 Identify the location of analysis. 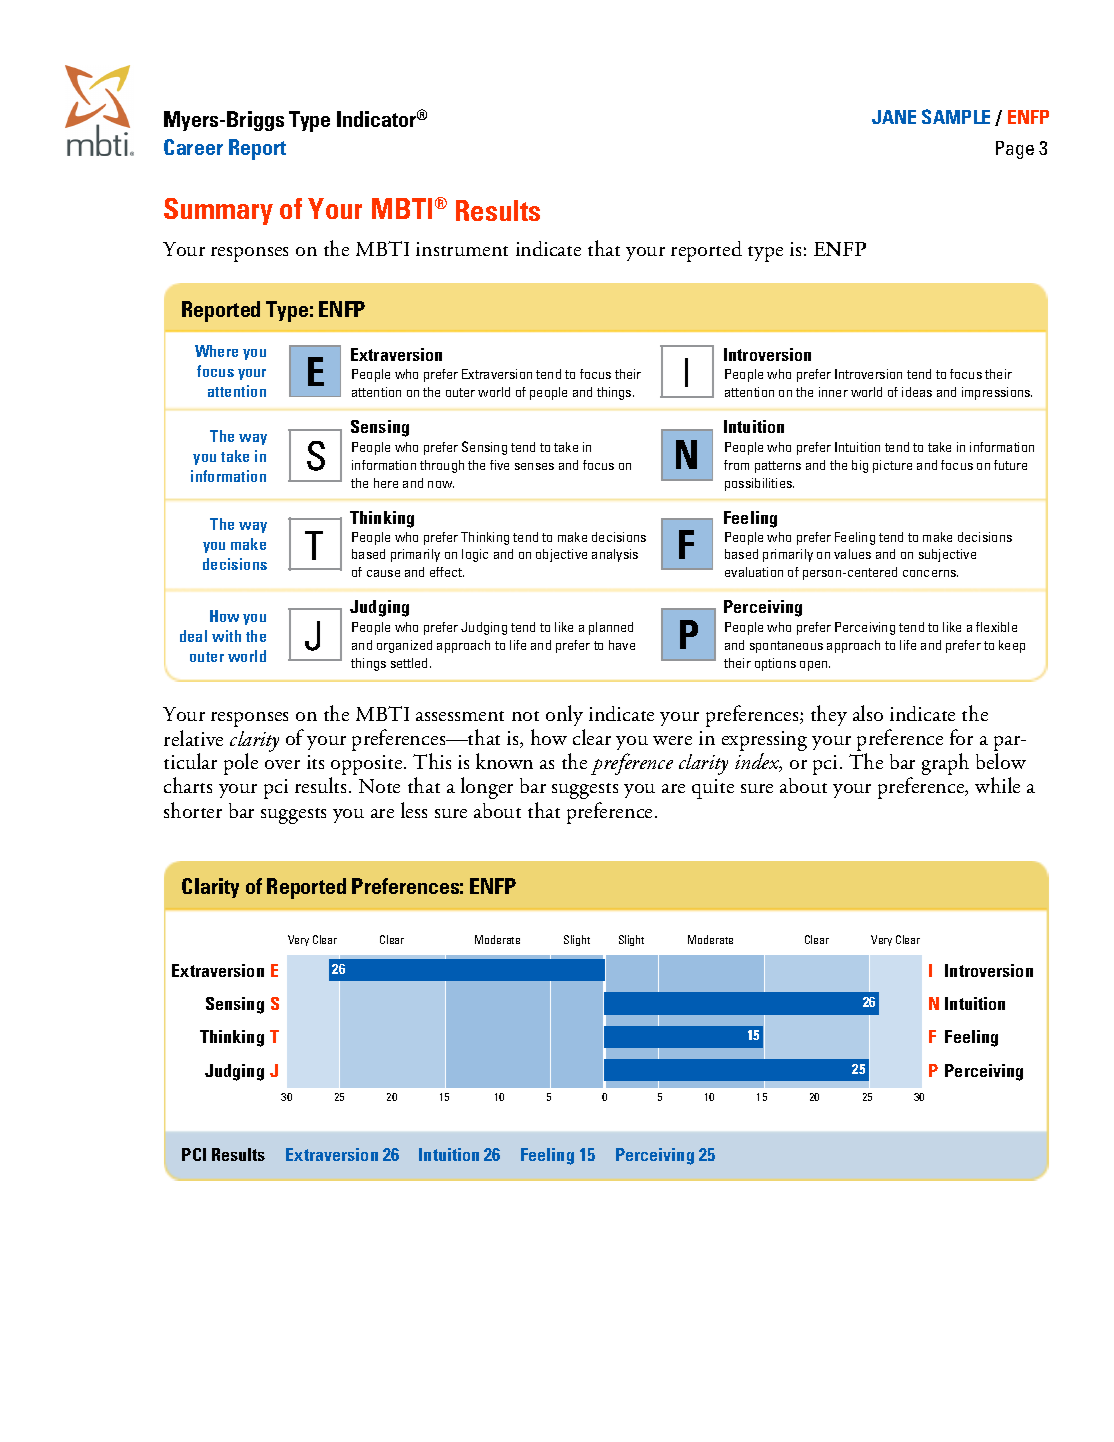
(615, 555).
